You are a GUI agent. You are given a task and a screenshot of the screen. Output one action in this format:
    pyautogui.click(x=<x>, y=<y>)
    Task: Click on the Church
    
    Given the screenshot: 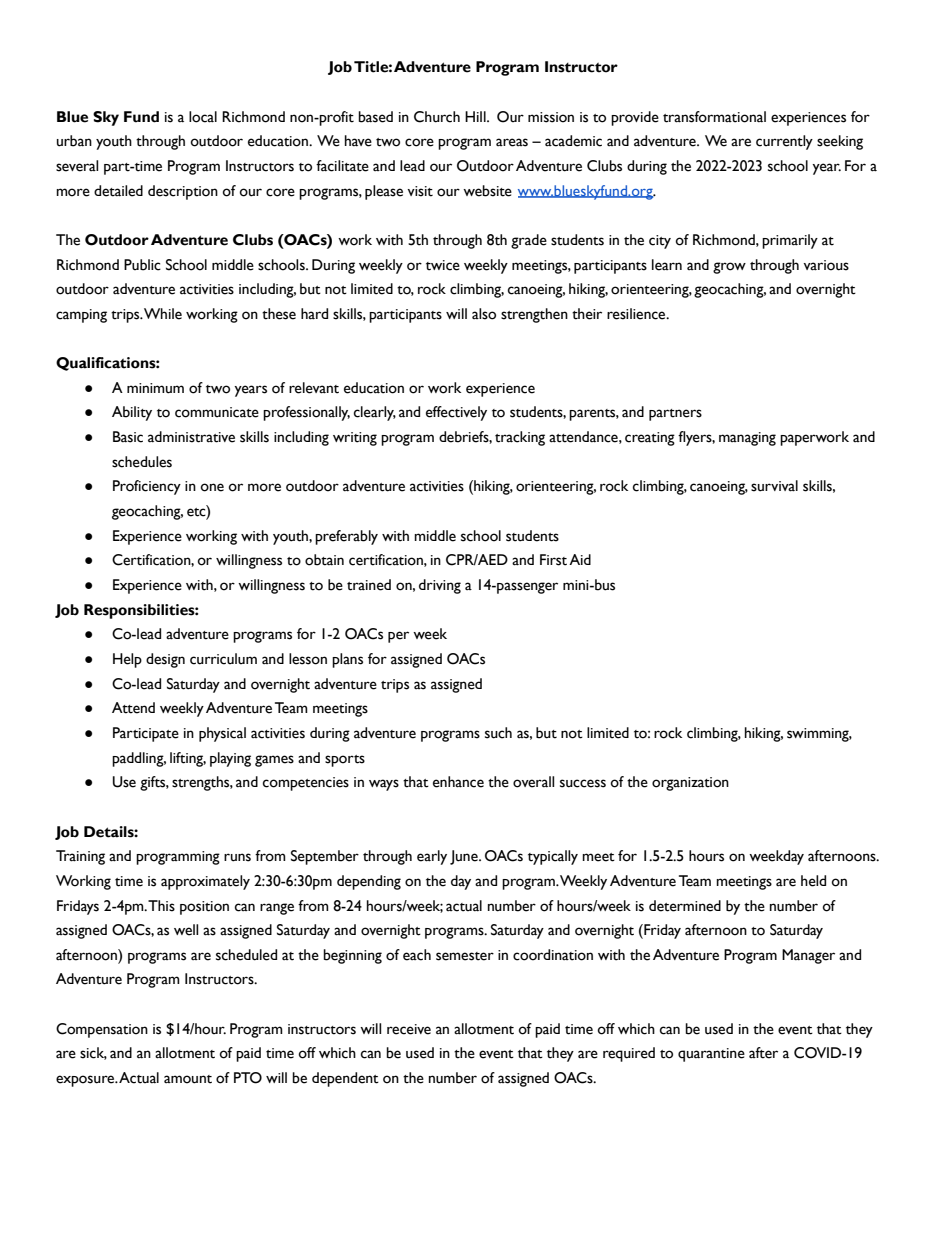 What is the action you would take?
    pyautogui.click(x=437, y=117)
